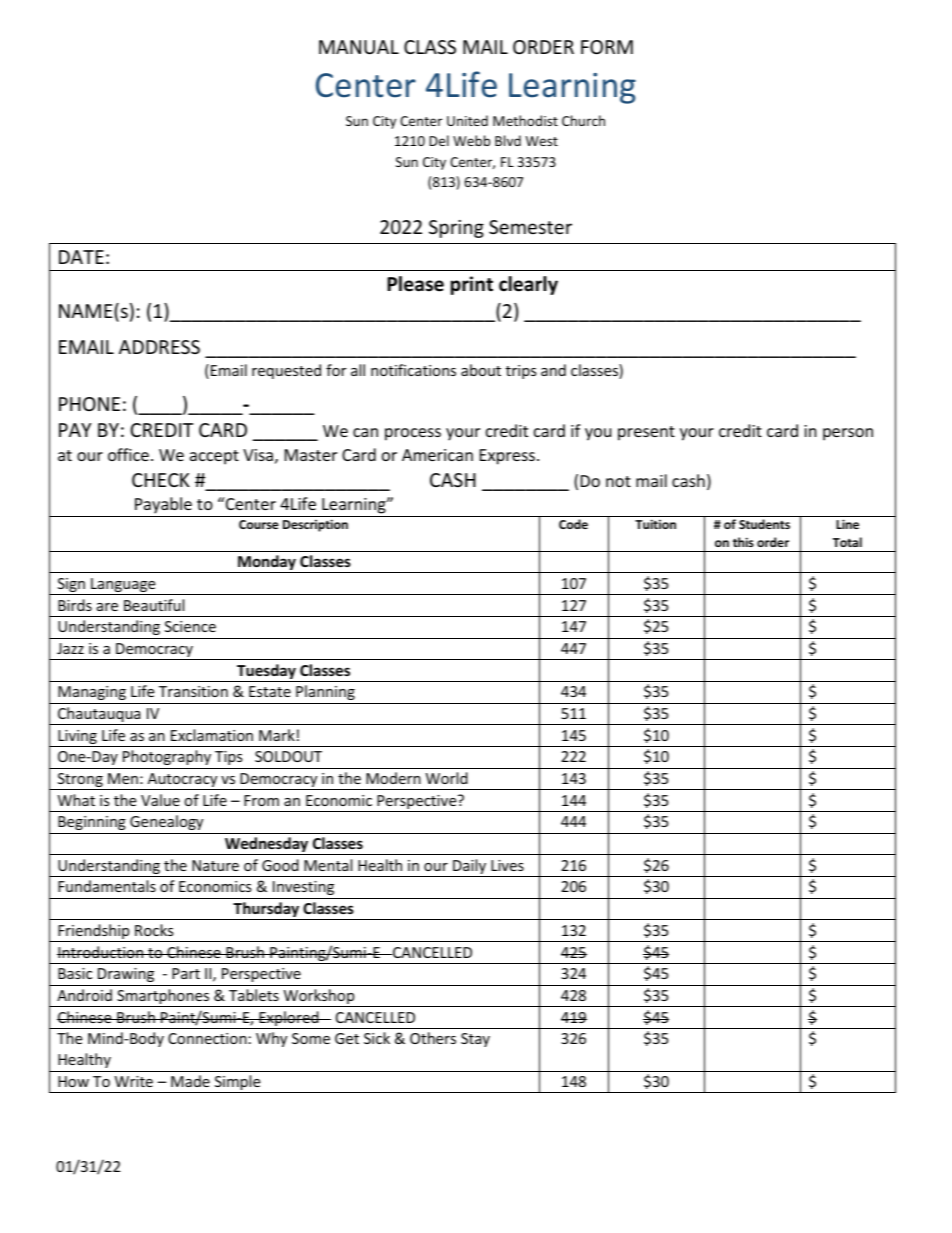 This page has width=952, height=1233. I want to click on this, so click(743, 542).
